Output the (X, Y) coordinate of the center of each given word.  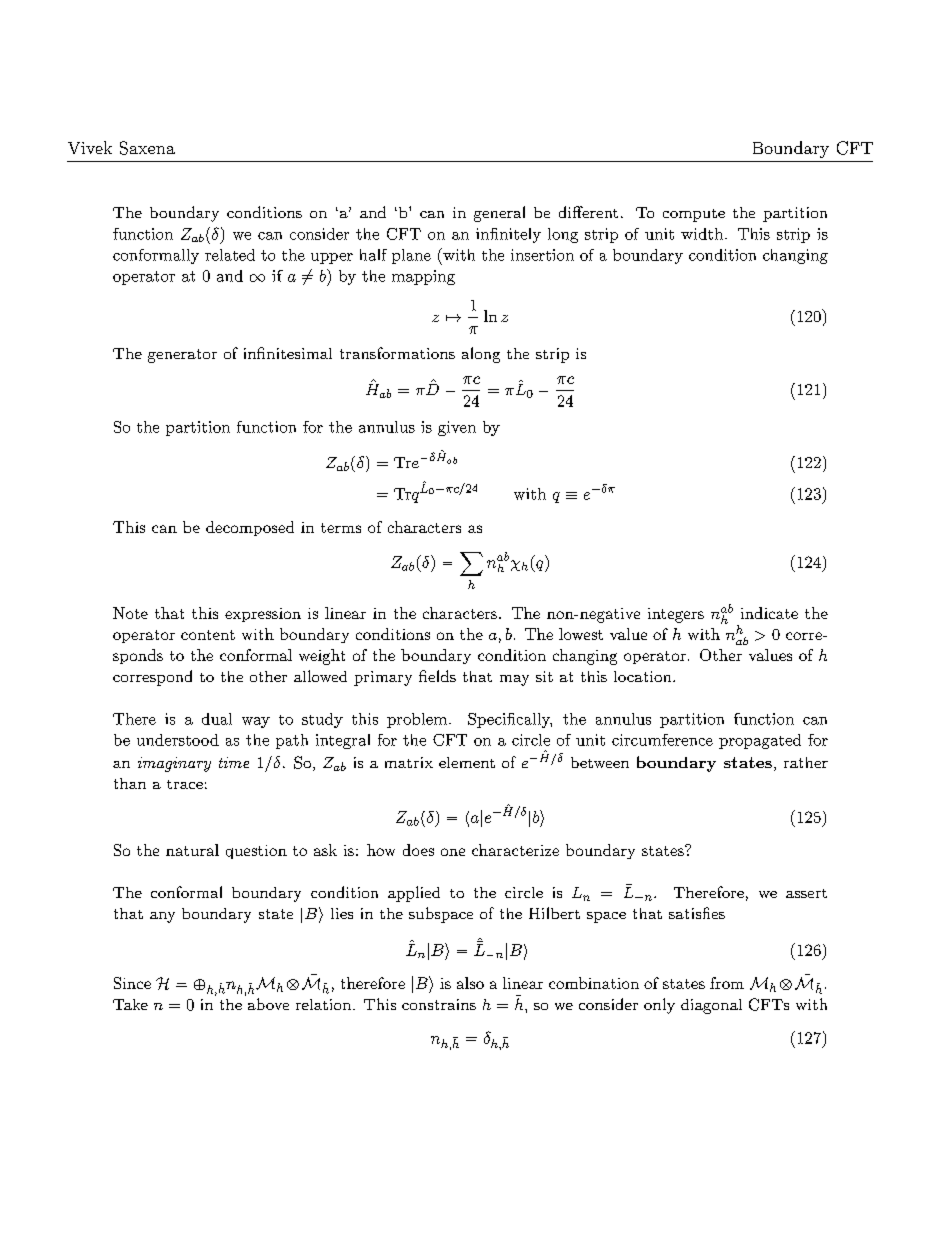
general (499, 214)
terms (341, 528)
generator (182, 356)
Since (132, 983)
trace (185, 784)
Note (130, 613)
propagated (760, 741)
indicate (769, 613)
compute (694, 215)
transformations (397, 353)
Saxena (147, 148)
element (467, 762)
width (702, 234)
